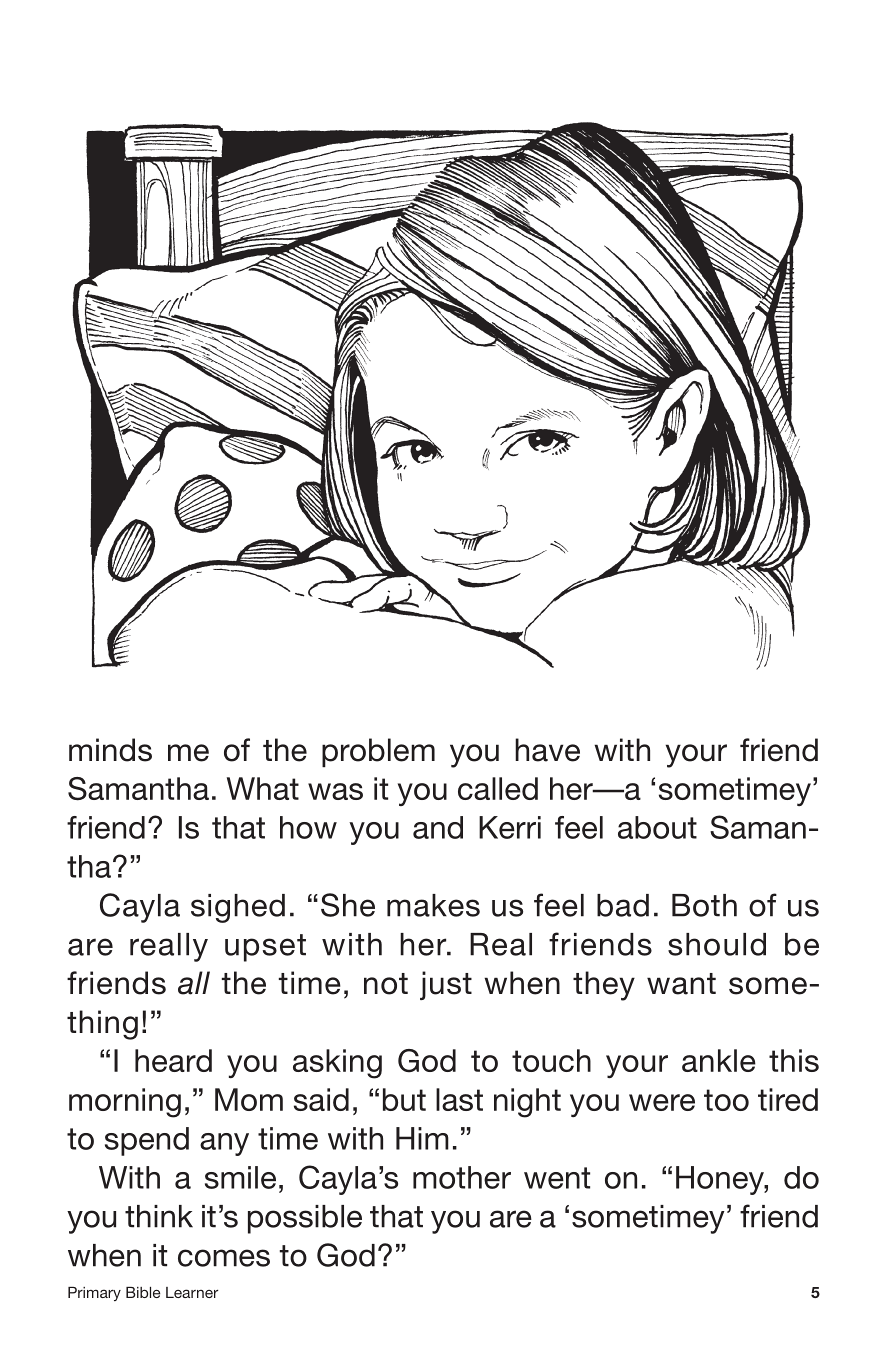  Describe the element at coordinates (657, 827) in the screenshot. I see `about` at that location.
